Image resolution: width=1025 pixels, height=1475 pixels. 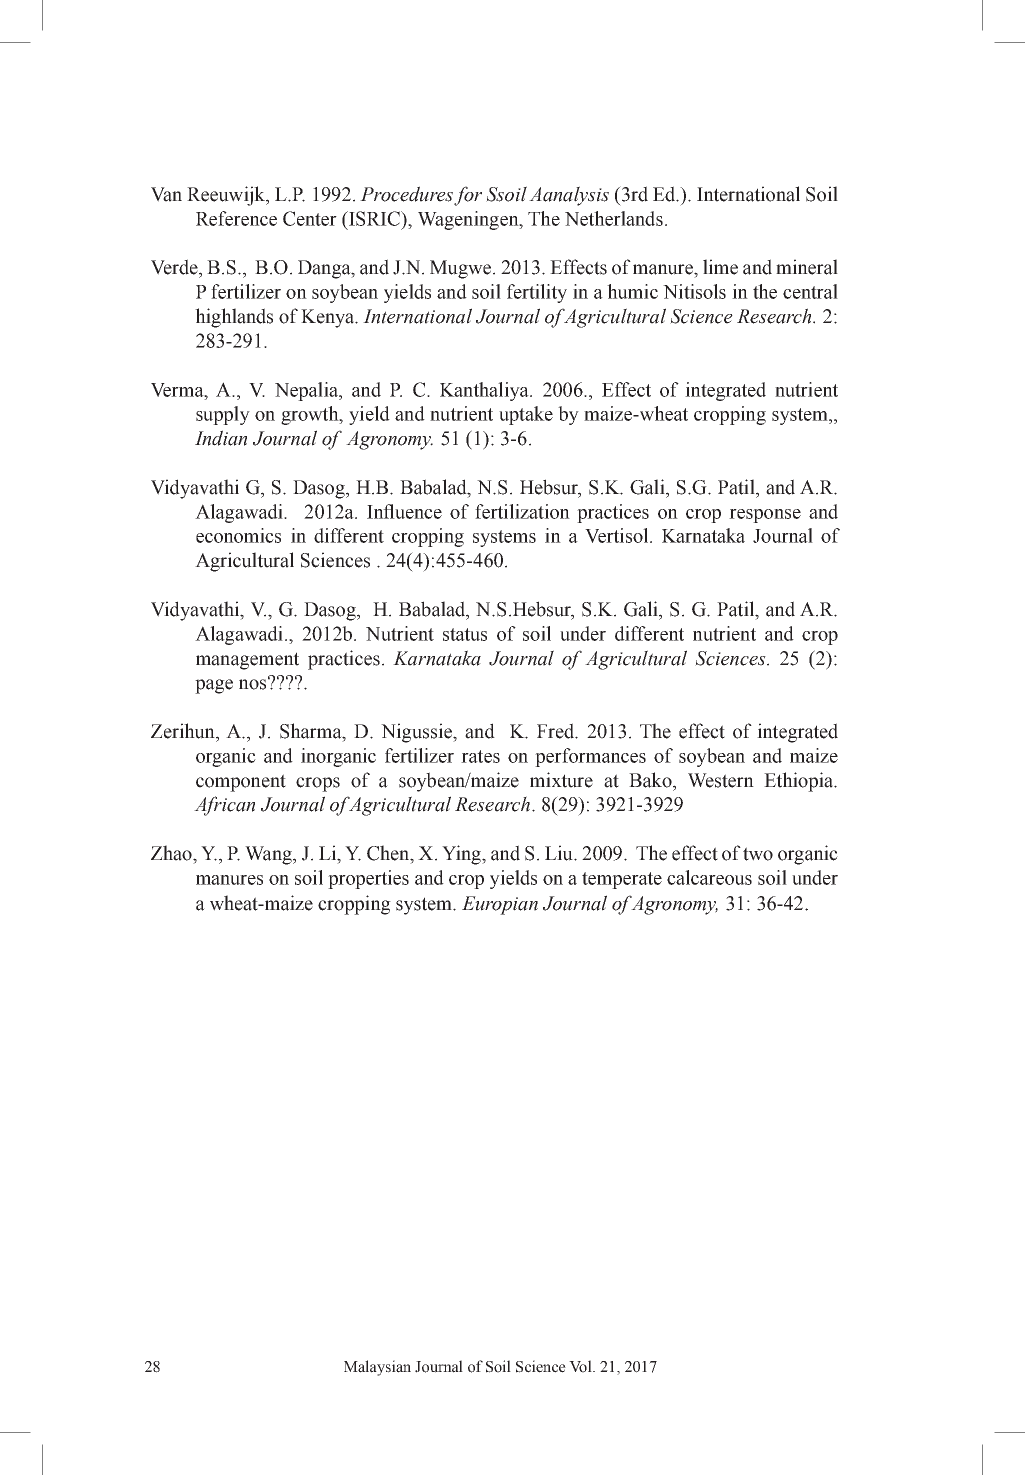 I want to click on Vol, so click(x=581, y=1366).
